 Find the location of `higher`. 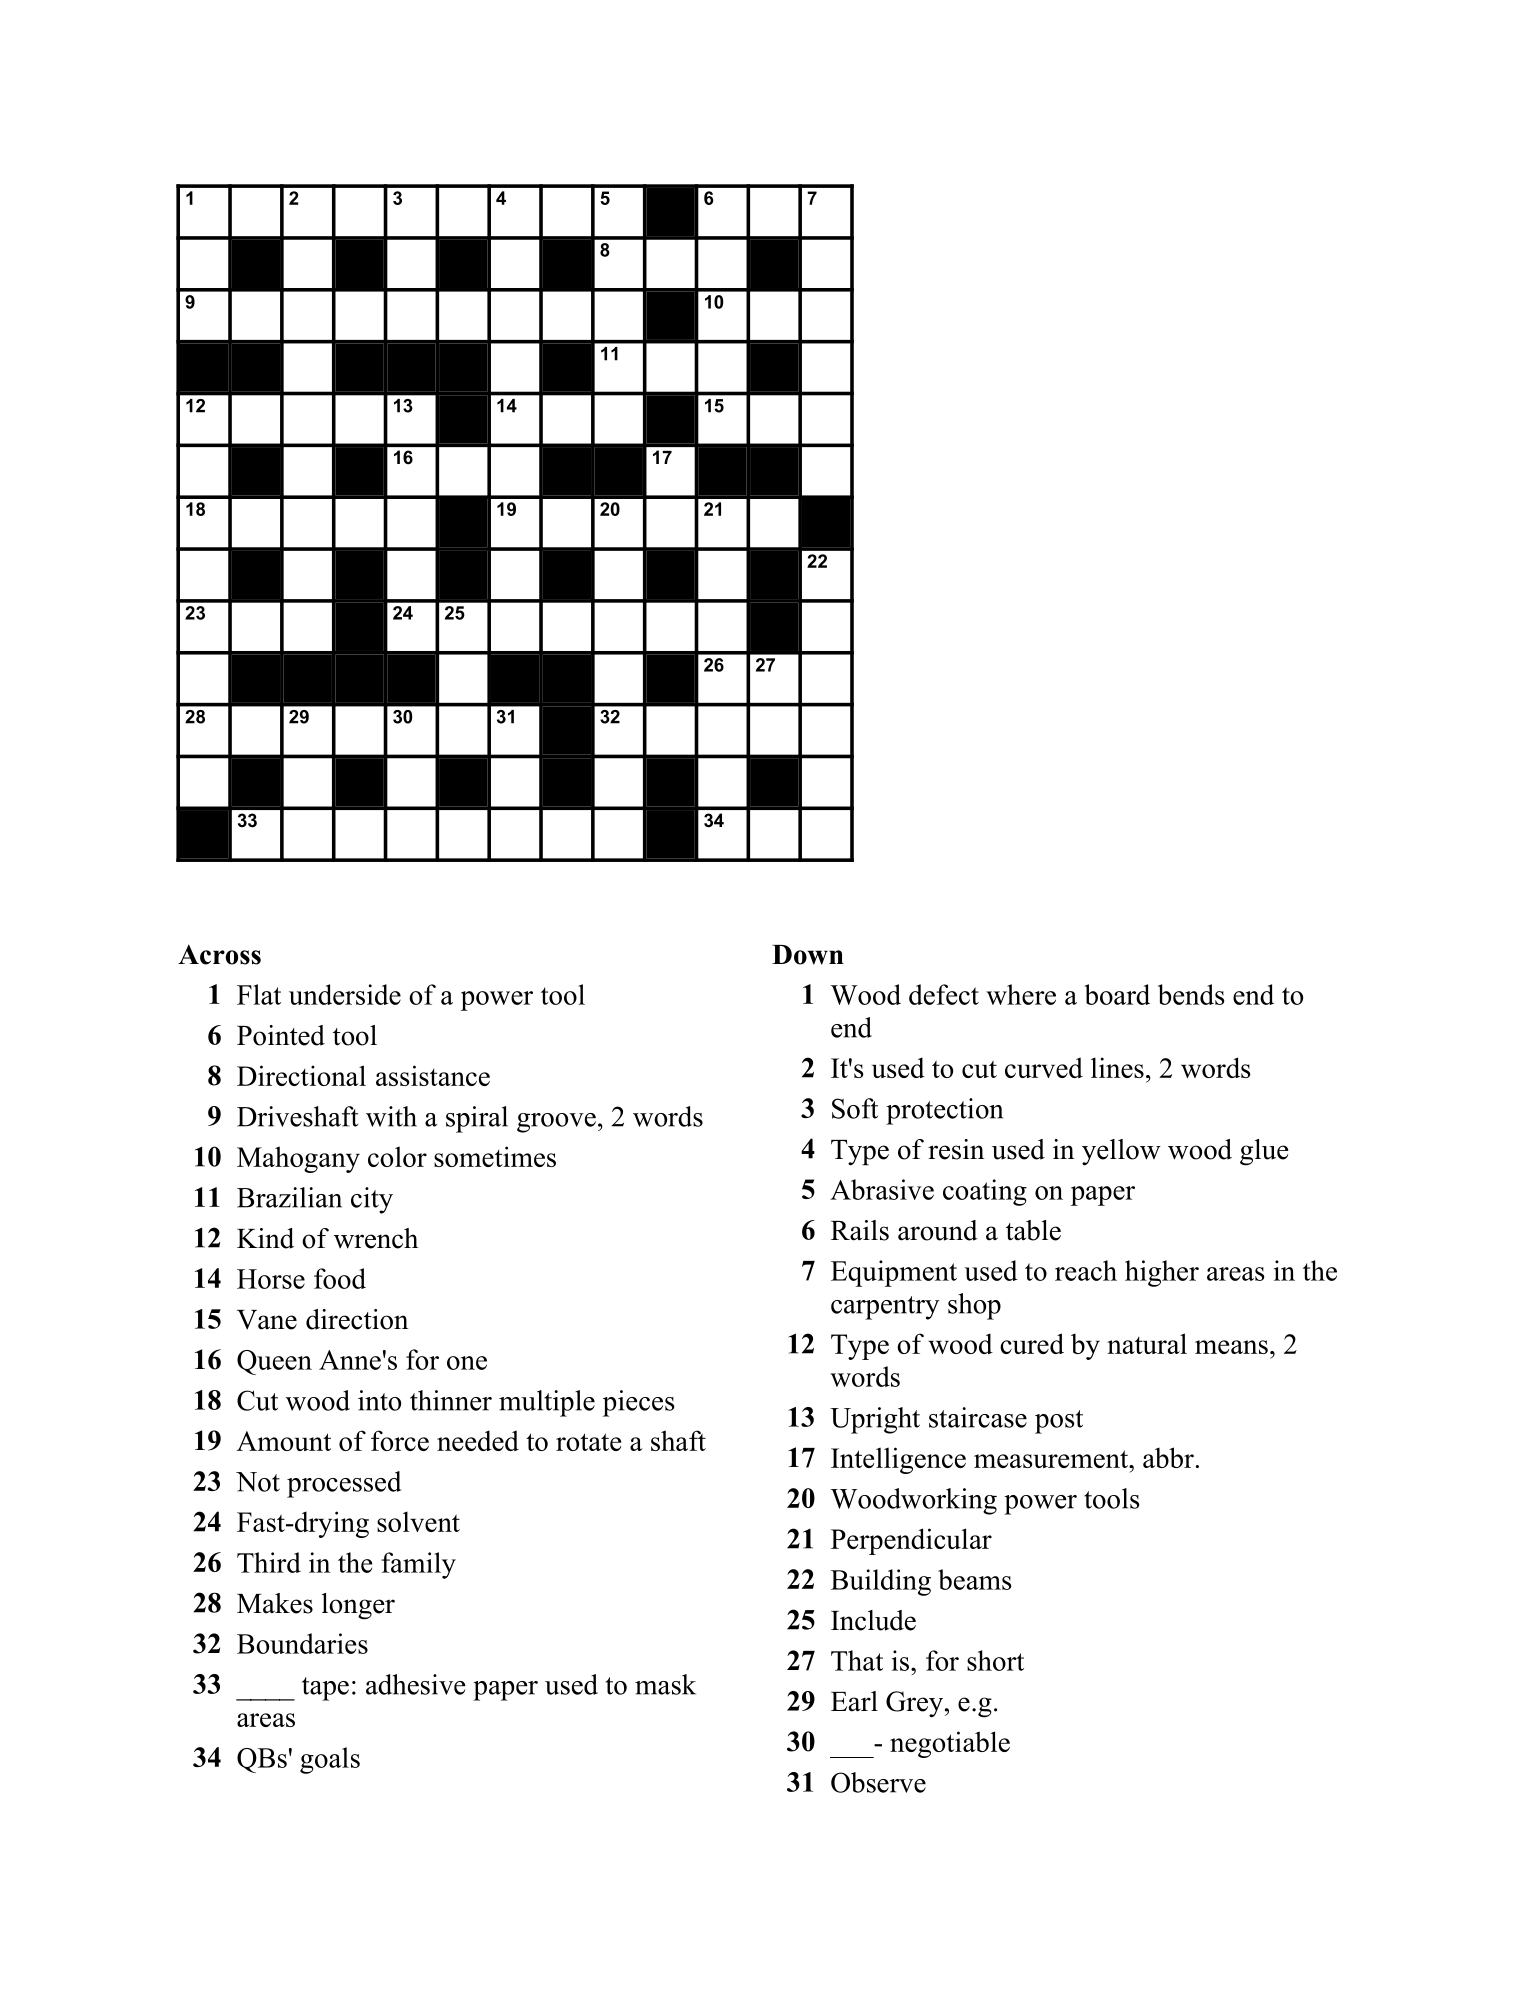

higher is located at coordinates (1162, 1273).
